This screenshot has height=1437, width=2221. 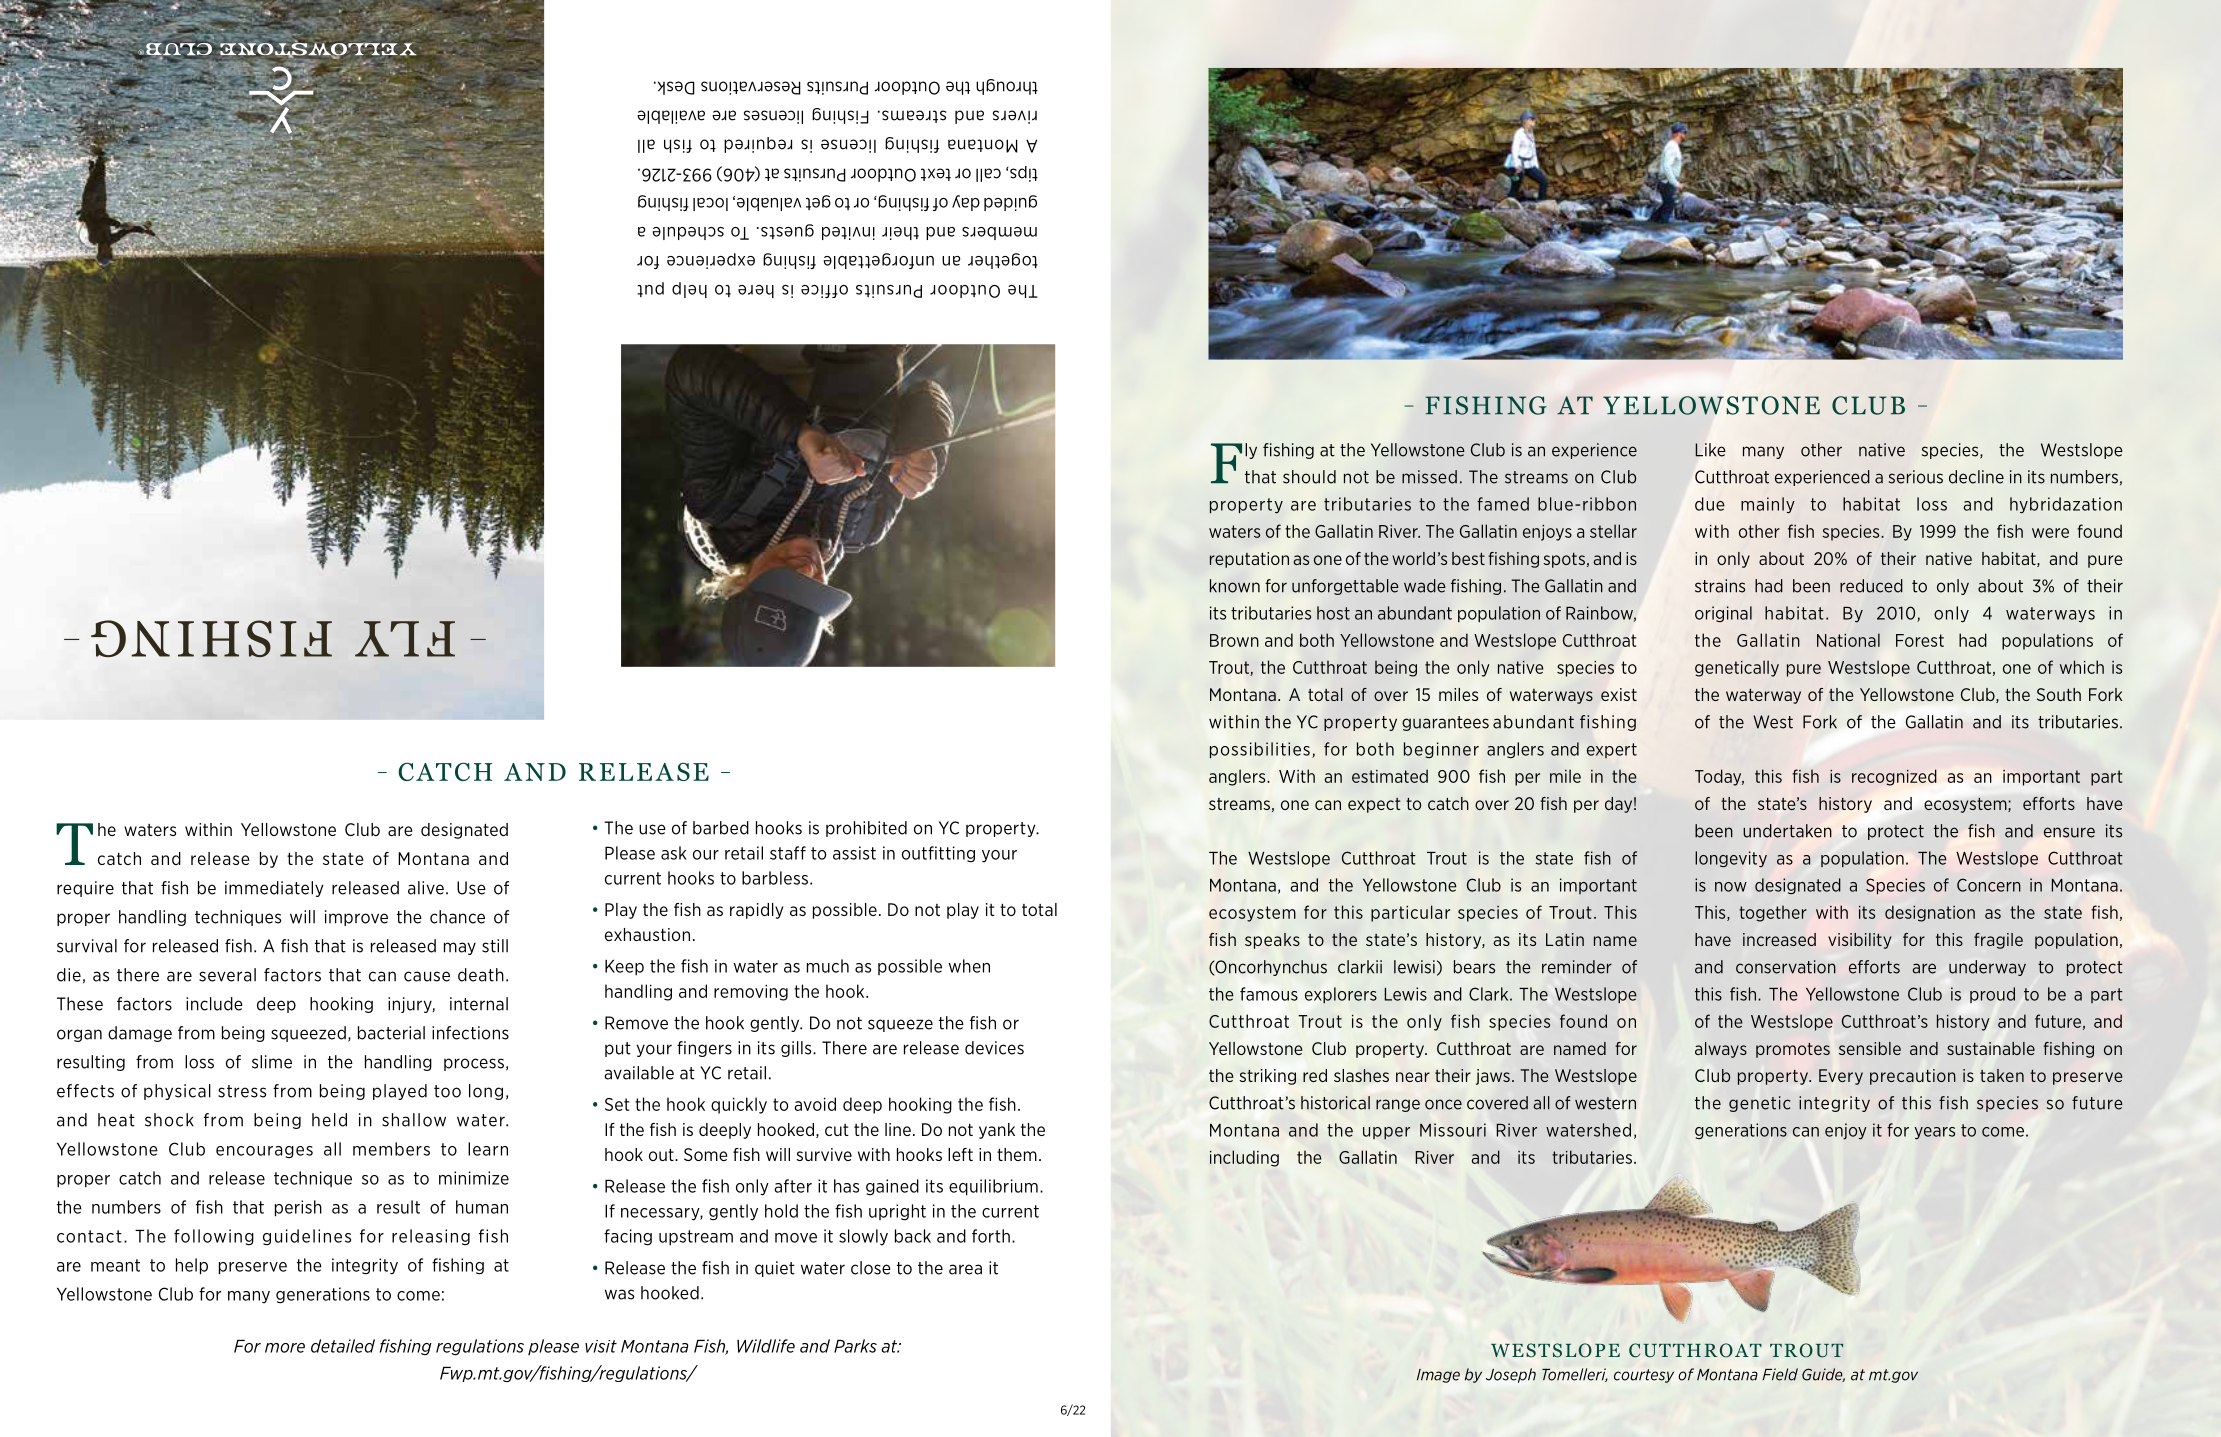 I want to click on designation, so click(x=1930, y=913).
